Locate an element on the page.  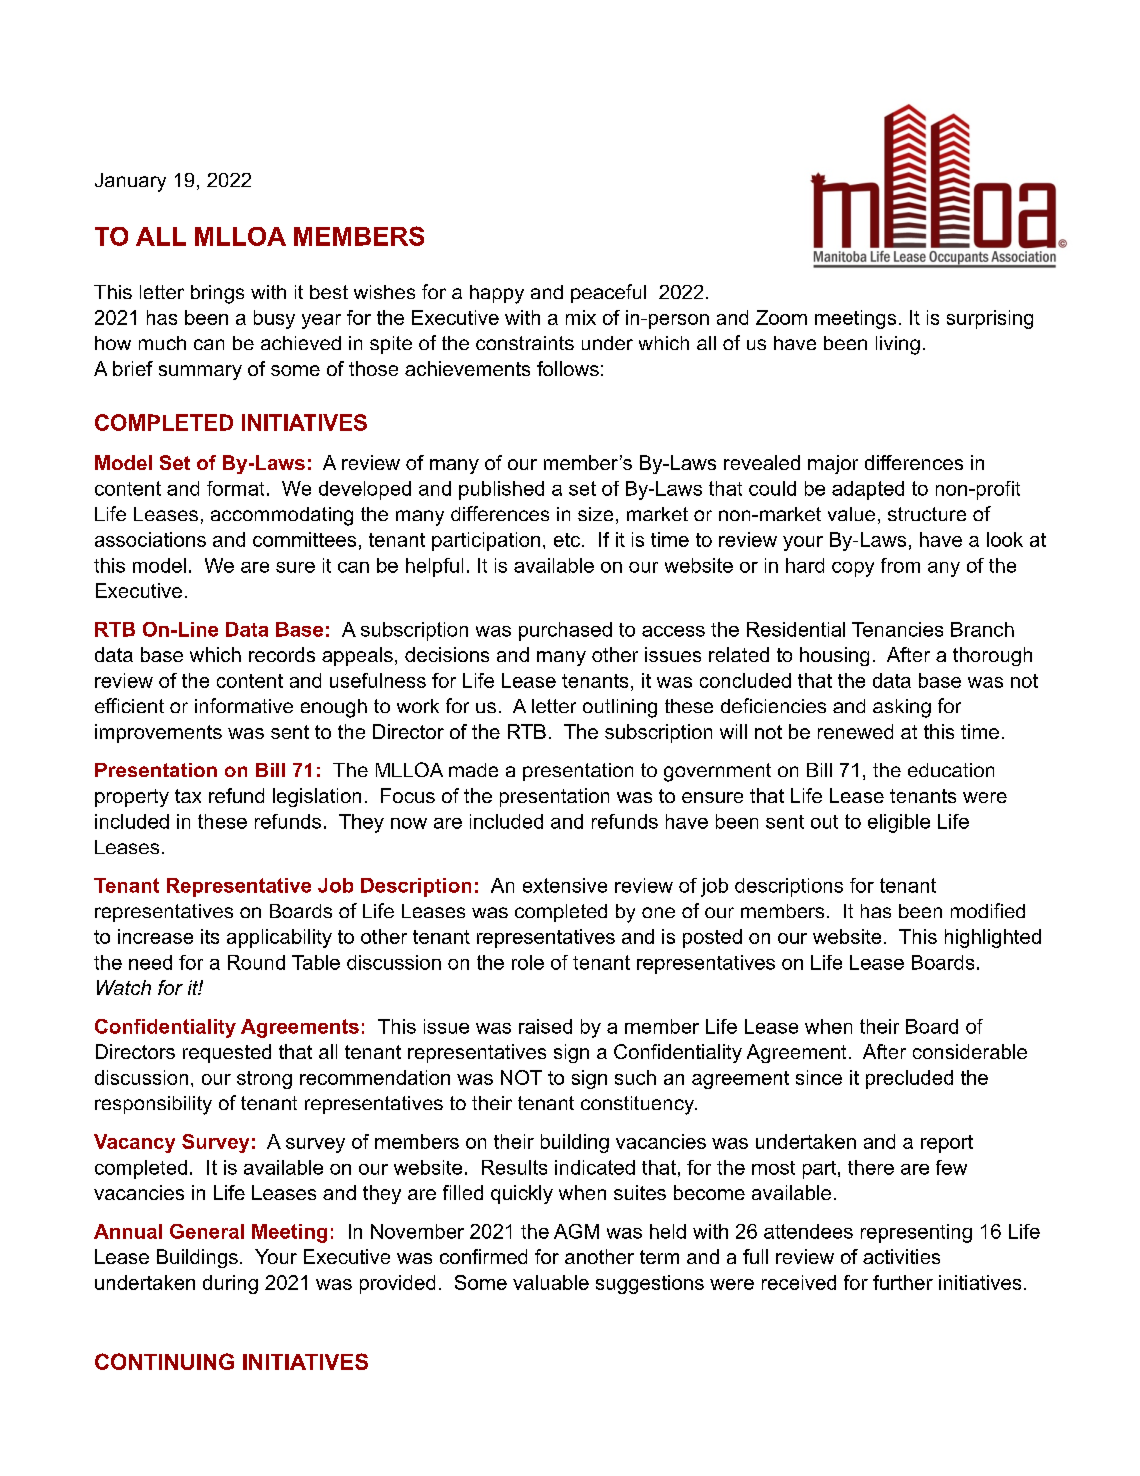
highlighted is located at coordinates (993, 938).
